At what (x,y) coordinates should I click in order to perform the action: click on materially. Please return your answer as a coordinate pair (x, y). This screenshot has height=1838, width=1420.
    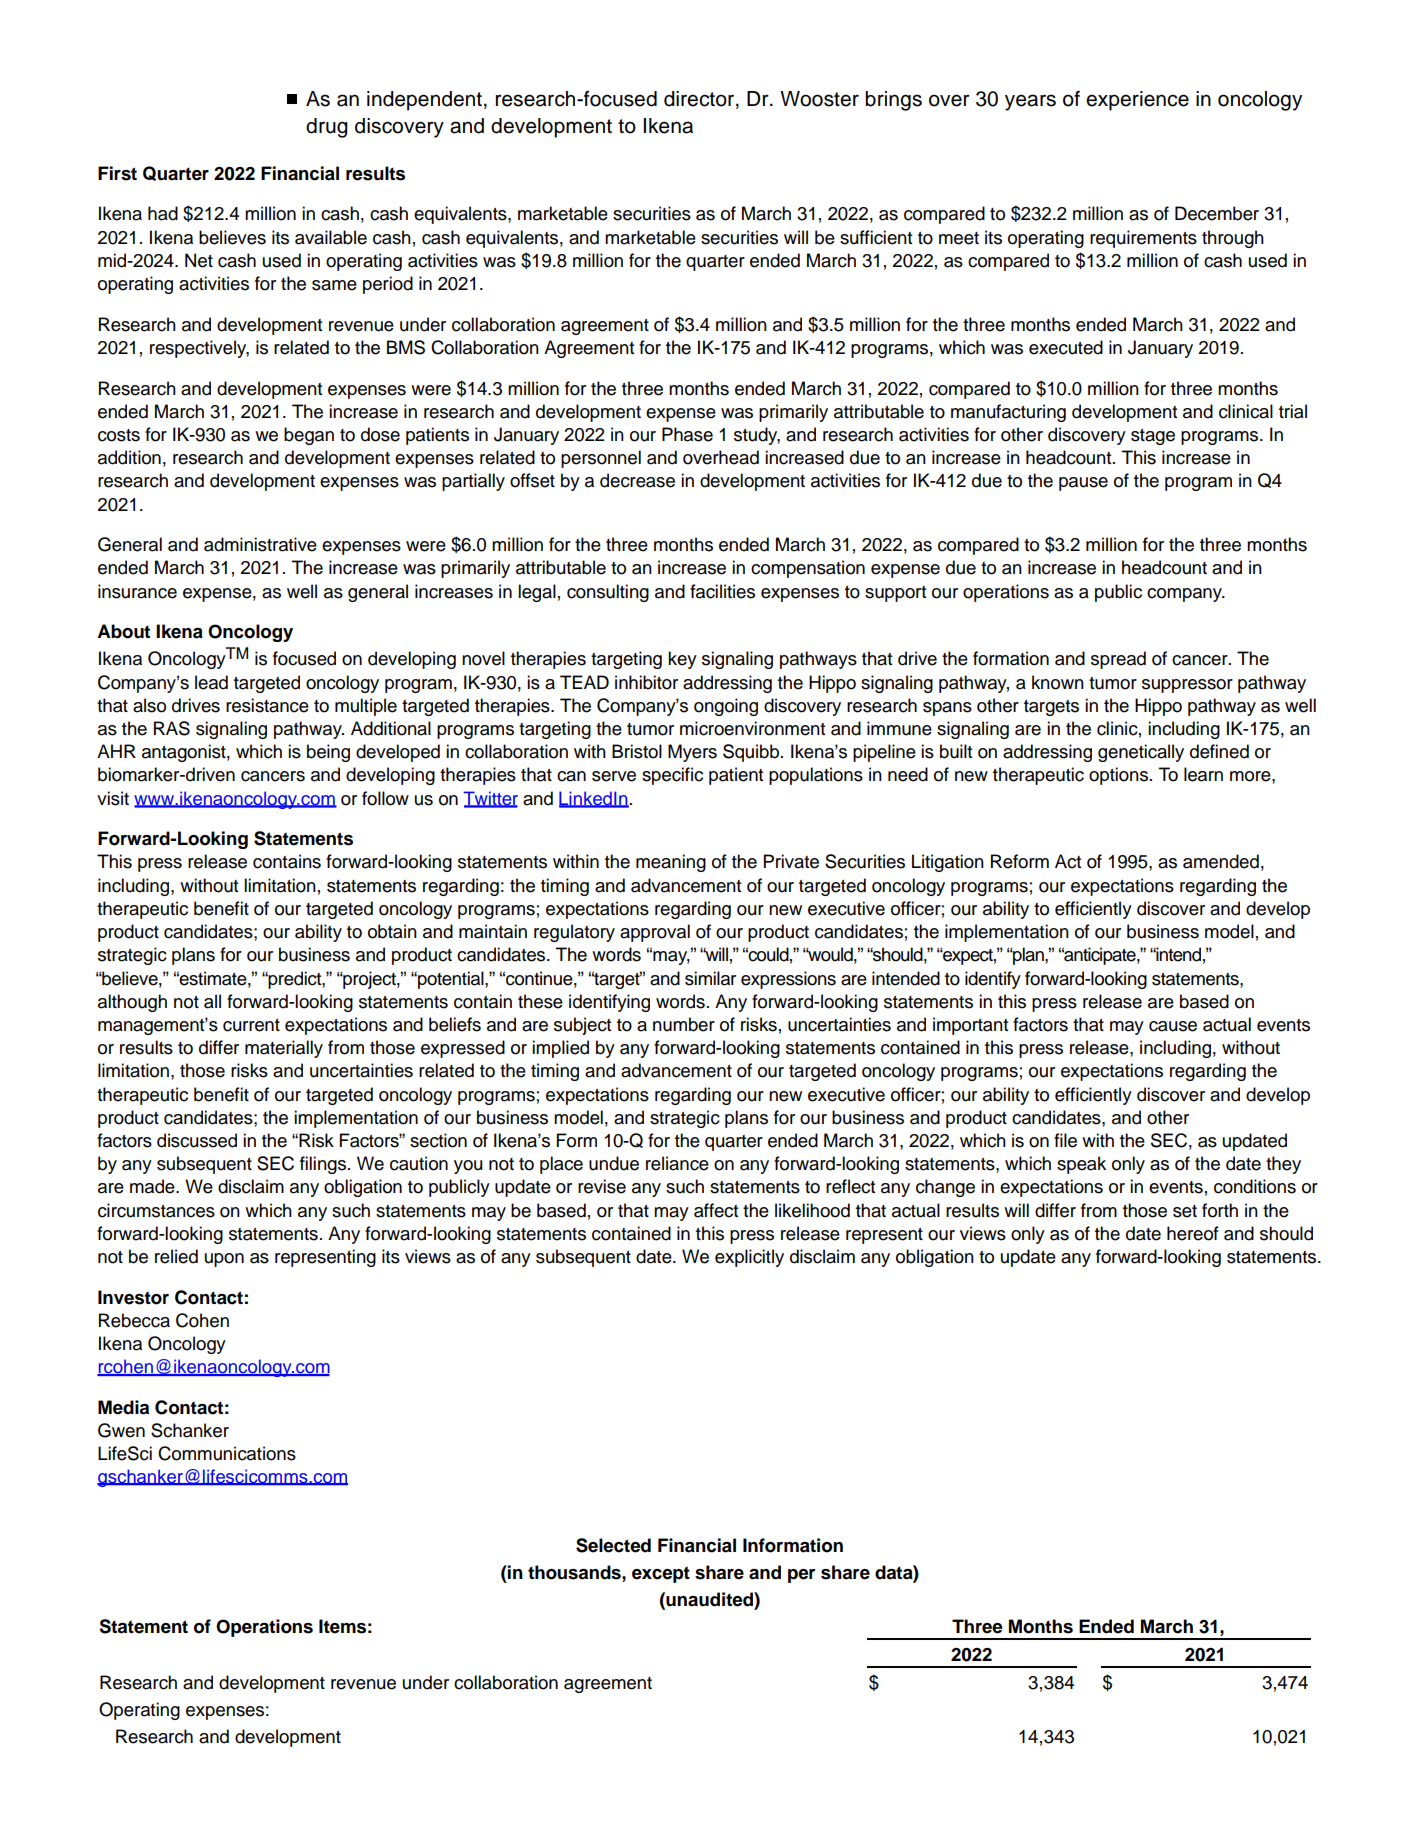
    Looking at the image, I should click on (284, 1049).
